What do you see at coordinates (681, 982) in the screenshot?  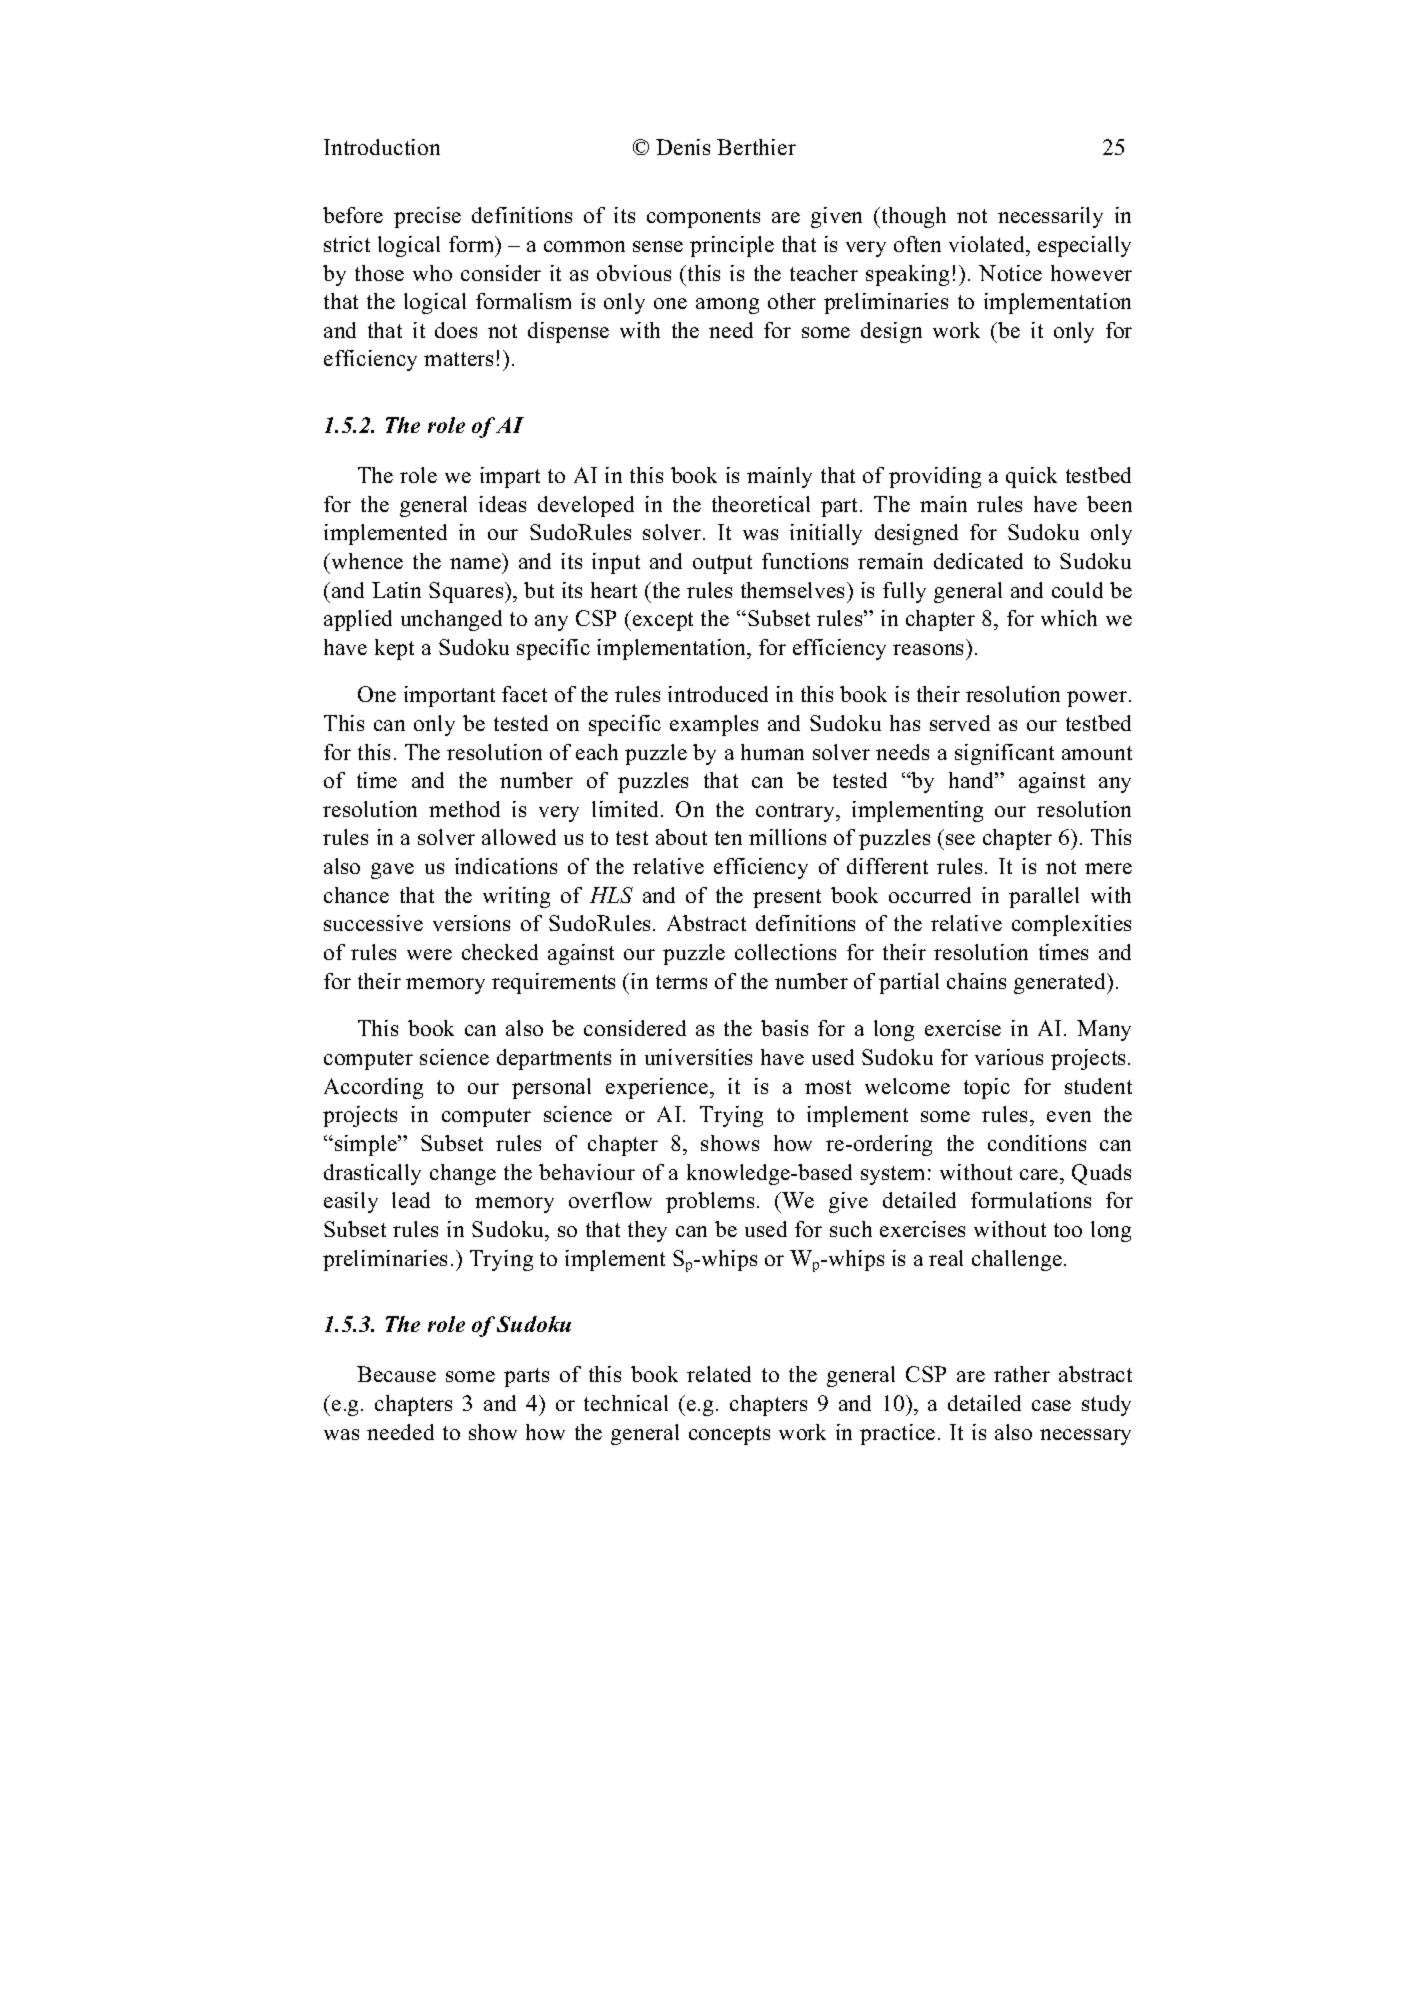 I see `terms` at bounding box center [681, 982].
